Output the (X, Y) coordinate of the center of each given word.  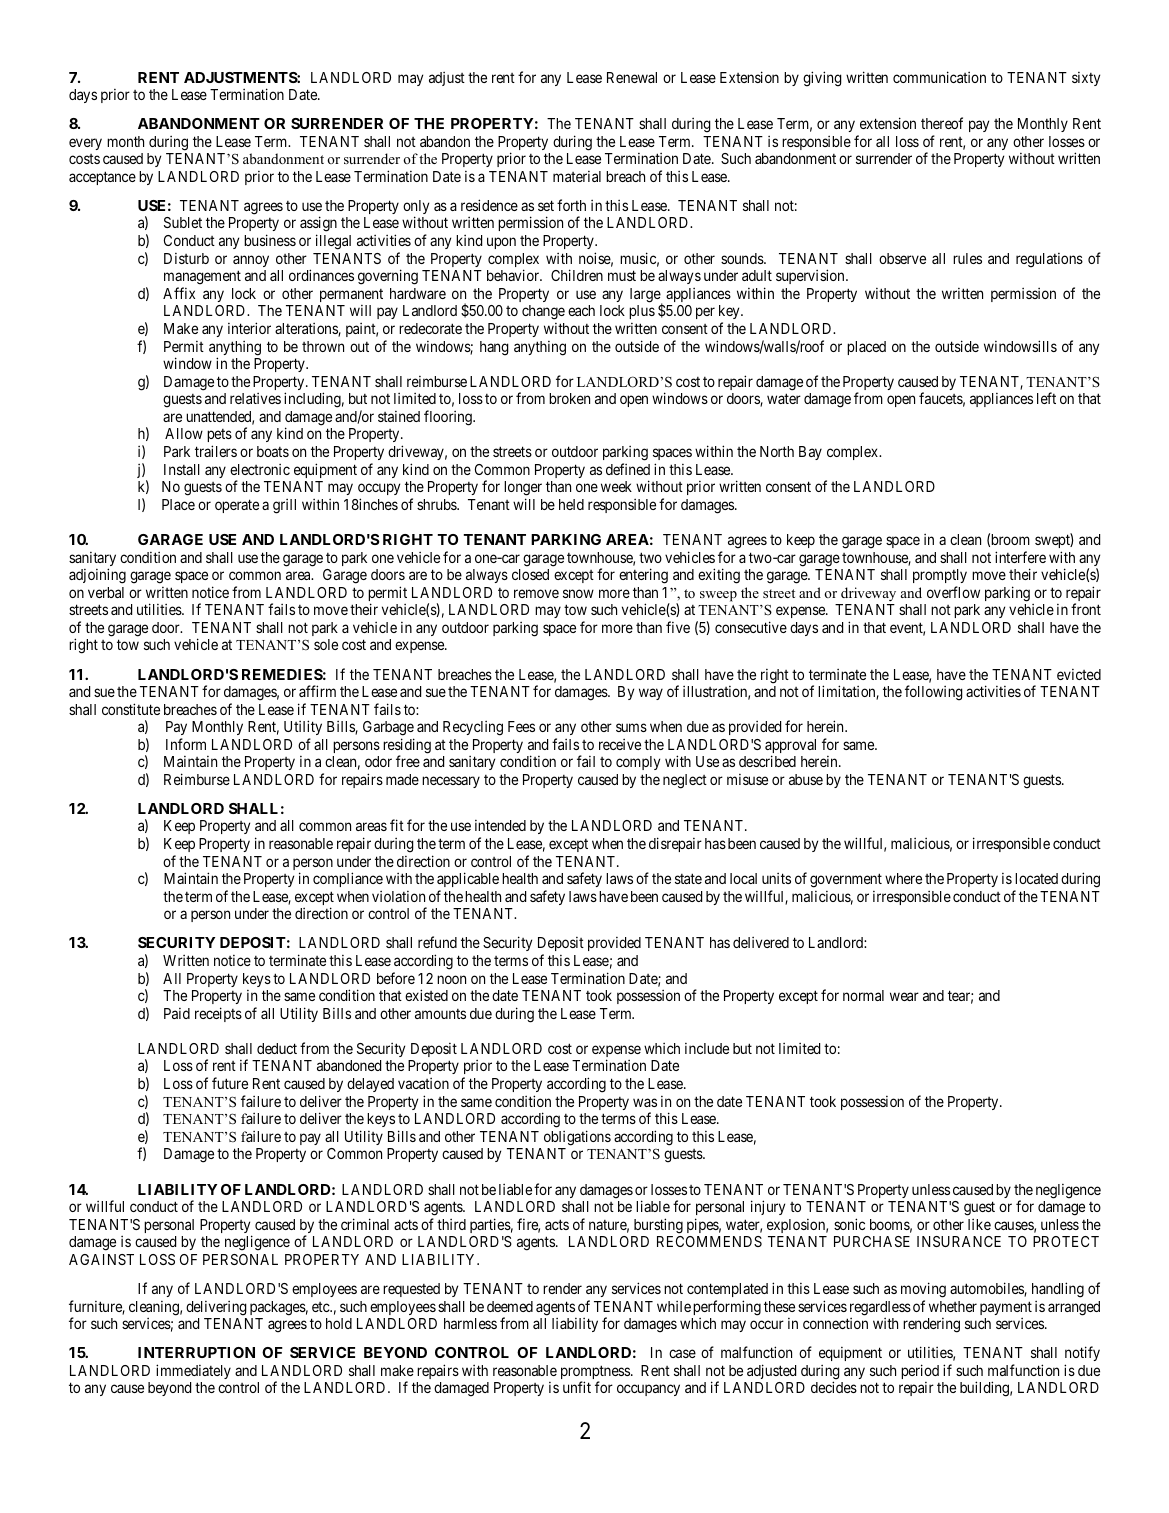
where (903, 878)
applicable (468, 879)
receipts (218, 1014)
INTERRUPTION (196, 1352)
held (571, 504)
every (85, 144)
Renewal (632, 77)
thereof (942, 123)
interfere (1020, 557)
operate (237, 506)
